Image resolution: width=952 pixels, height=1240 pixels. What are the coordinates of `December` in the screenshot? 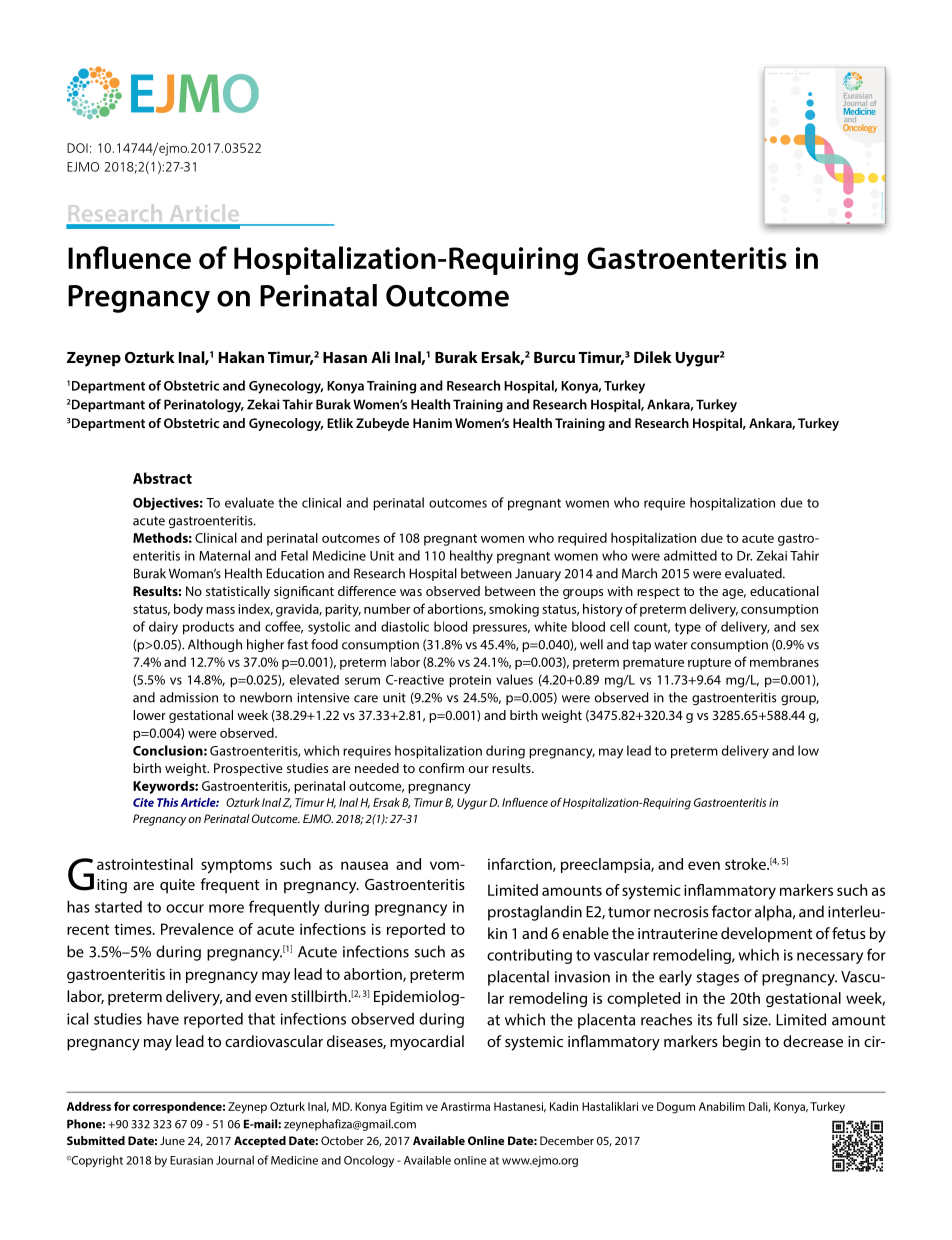 It's located at (567, 1140).
